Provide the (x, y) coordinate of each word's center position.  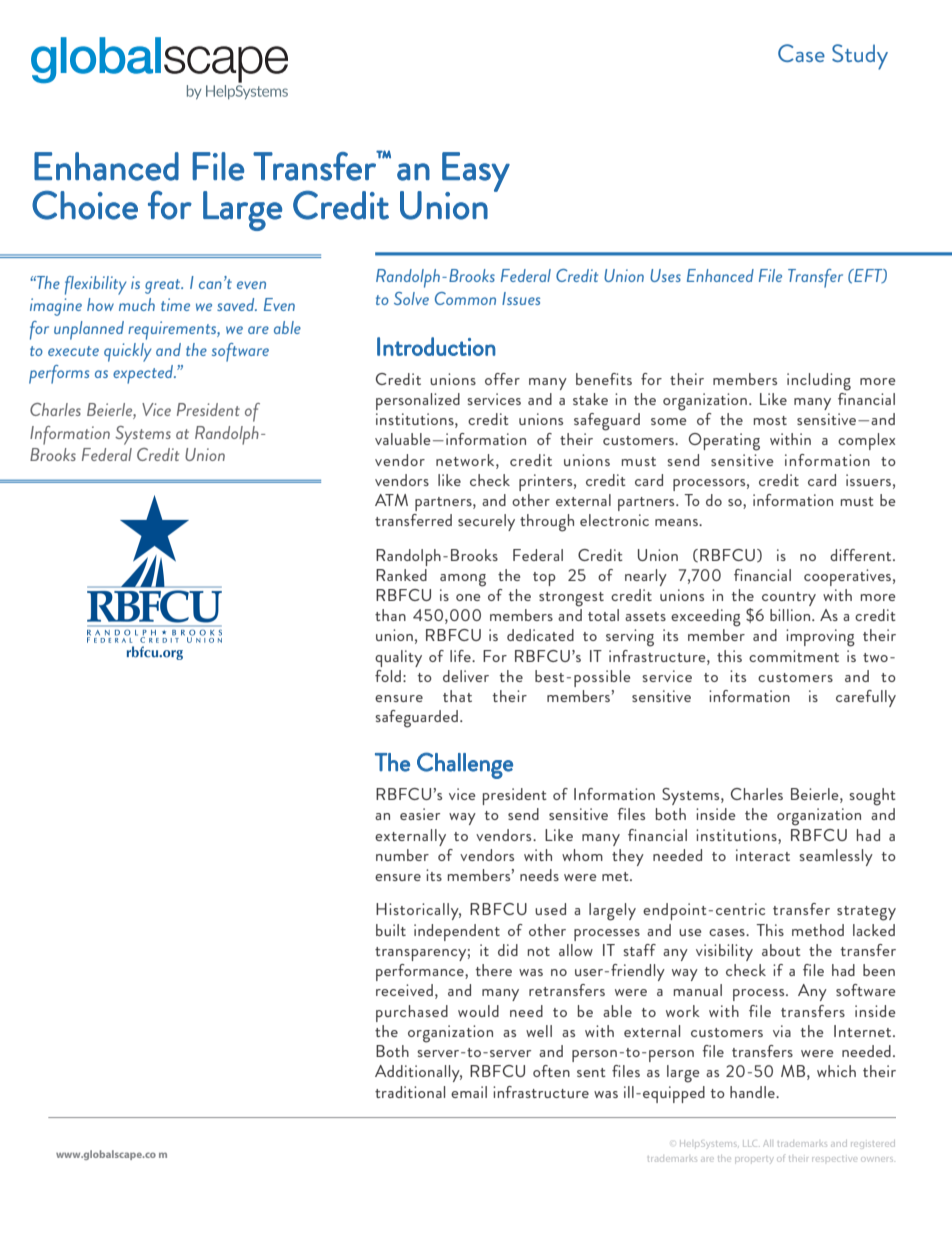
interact (763, 855)
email (469, 1092)
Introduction (436, 346)
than (390, 615)
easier (420, 814)
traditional (410, 1092)
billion (791, 615)
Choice (85, 205)
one (468, 597)
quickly (127, 352)
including (819, 382)
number (402, 855)
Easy (476, 173)
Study (860, 57)
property (753, 1160)
